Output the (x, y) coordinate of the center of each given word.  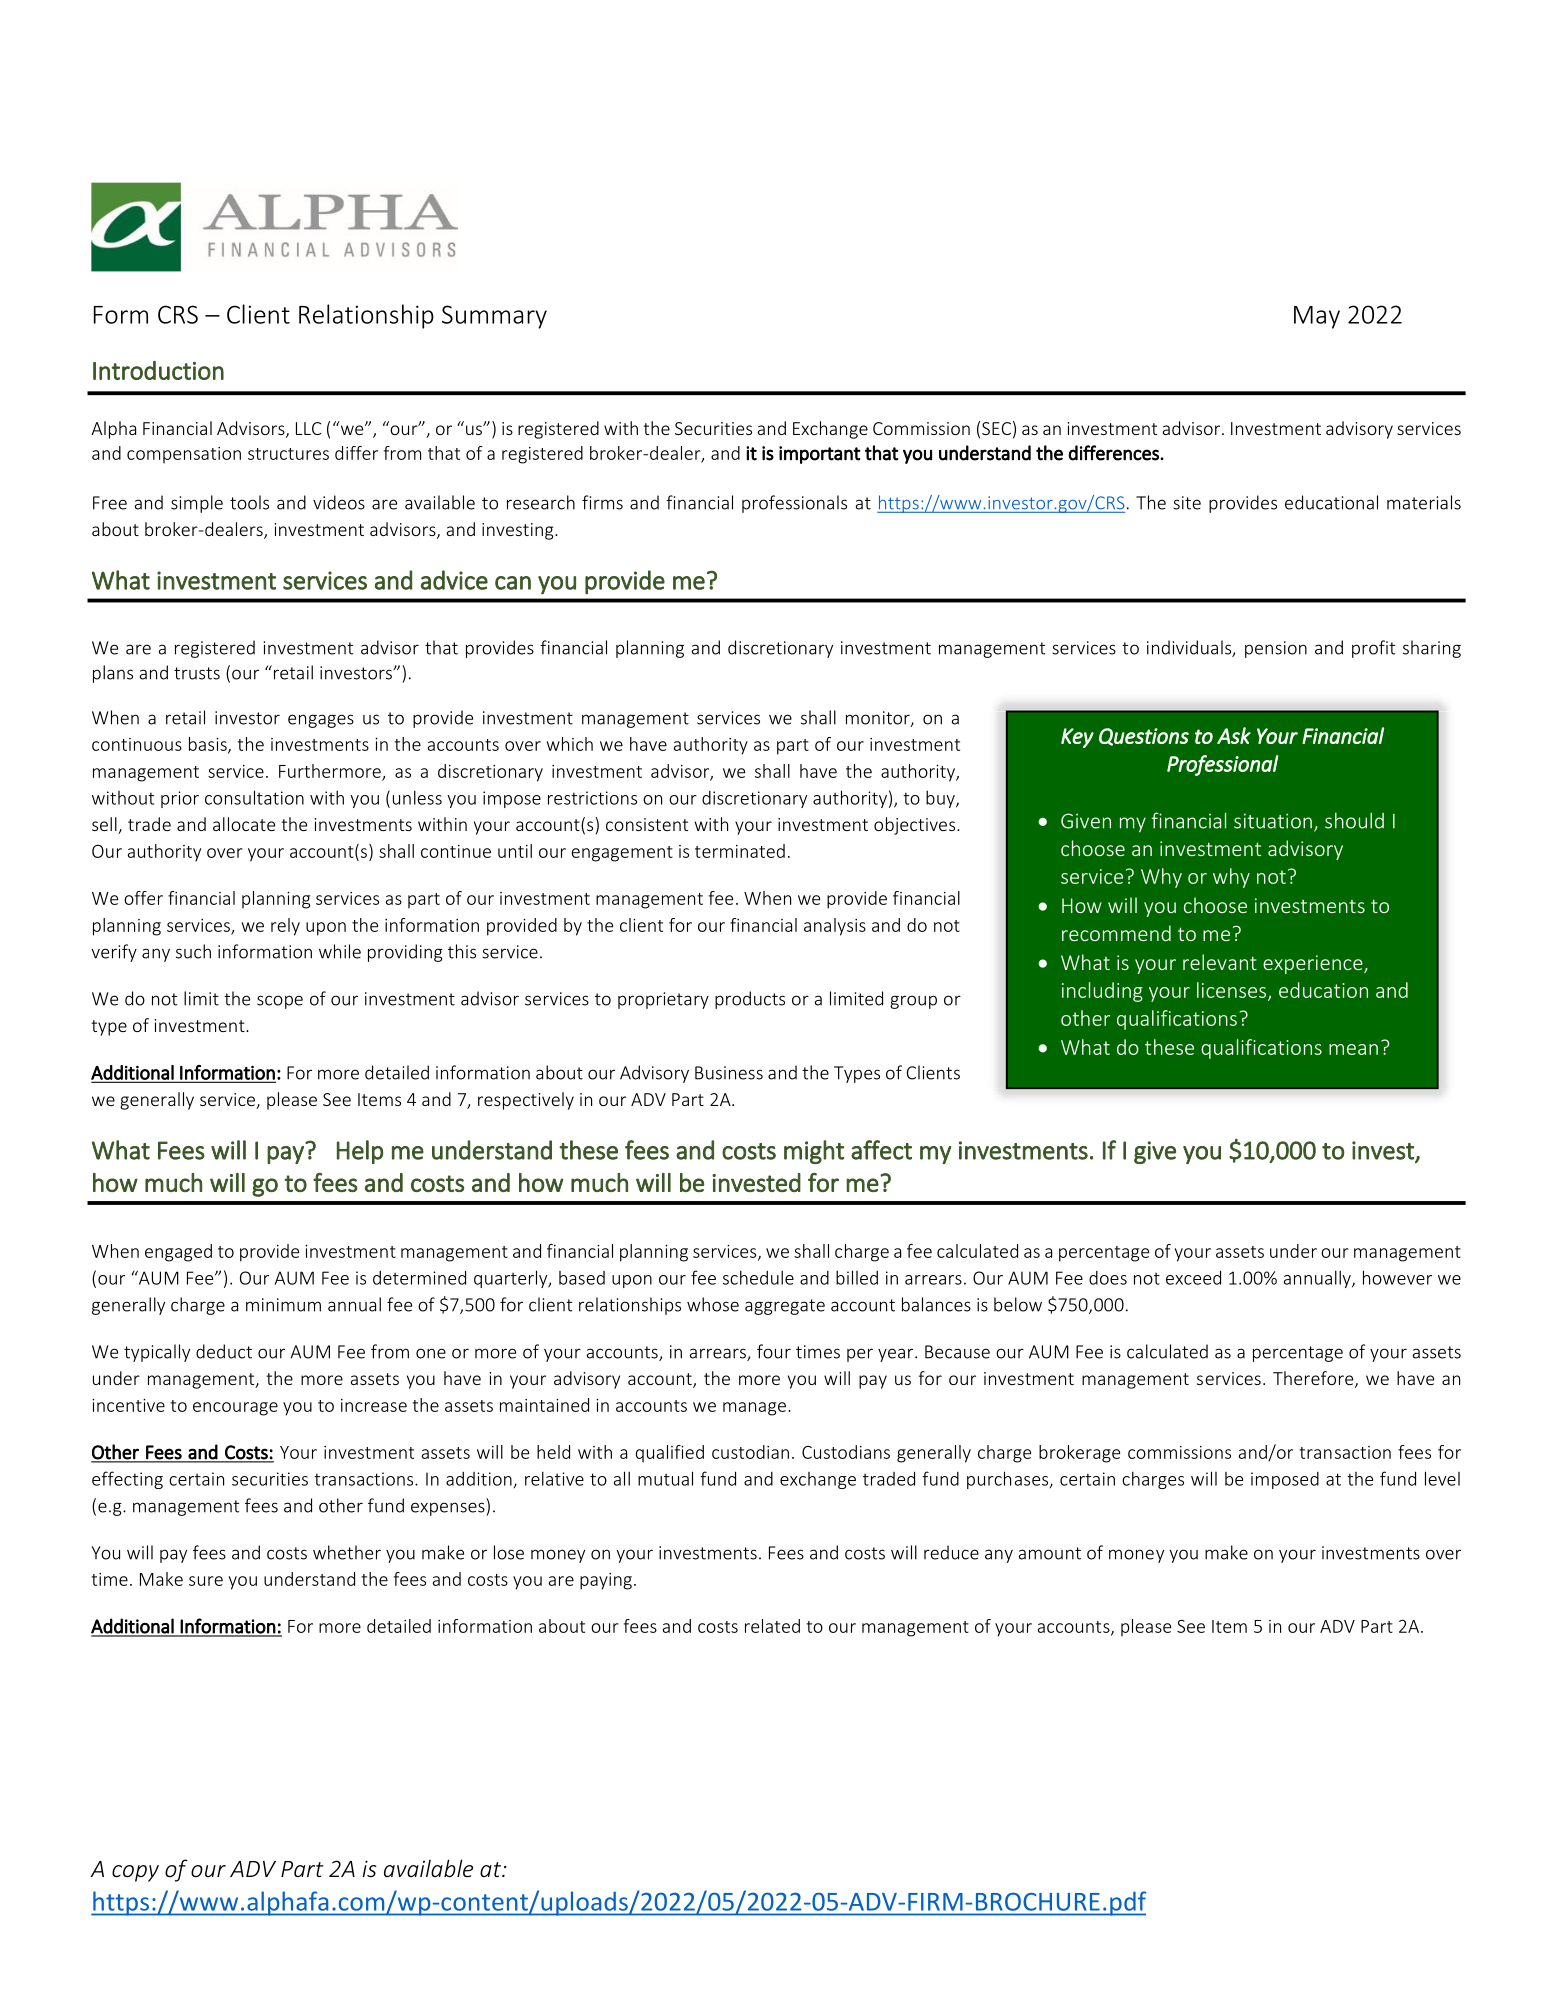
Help (360, 1152)
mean (1353, 1049)
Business (729, 1073)
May (1317, 317)
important (820, 455)
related (772, 1626)
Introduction (158, 370)
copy (135, 1873)
